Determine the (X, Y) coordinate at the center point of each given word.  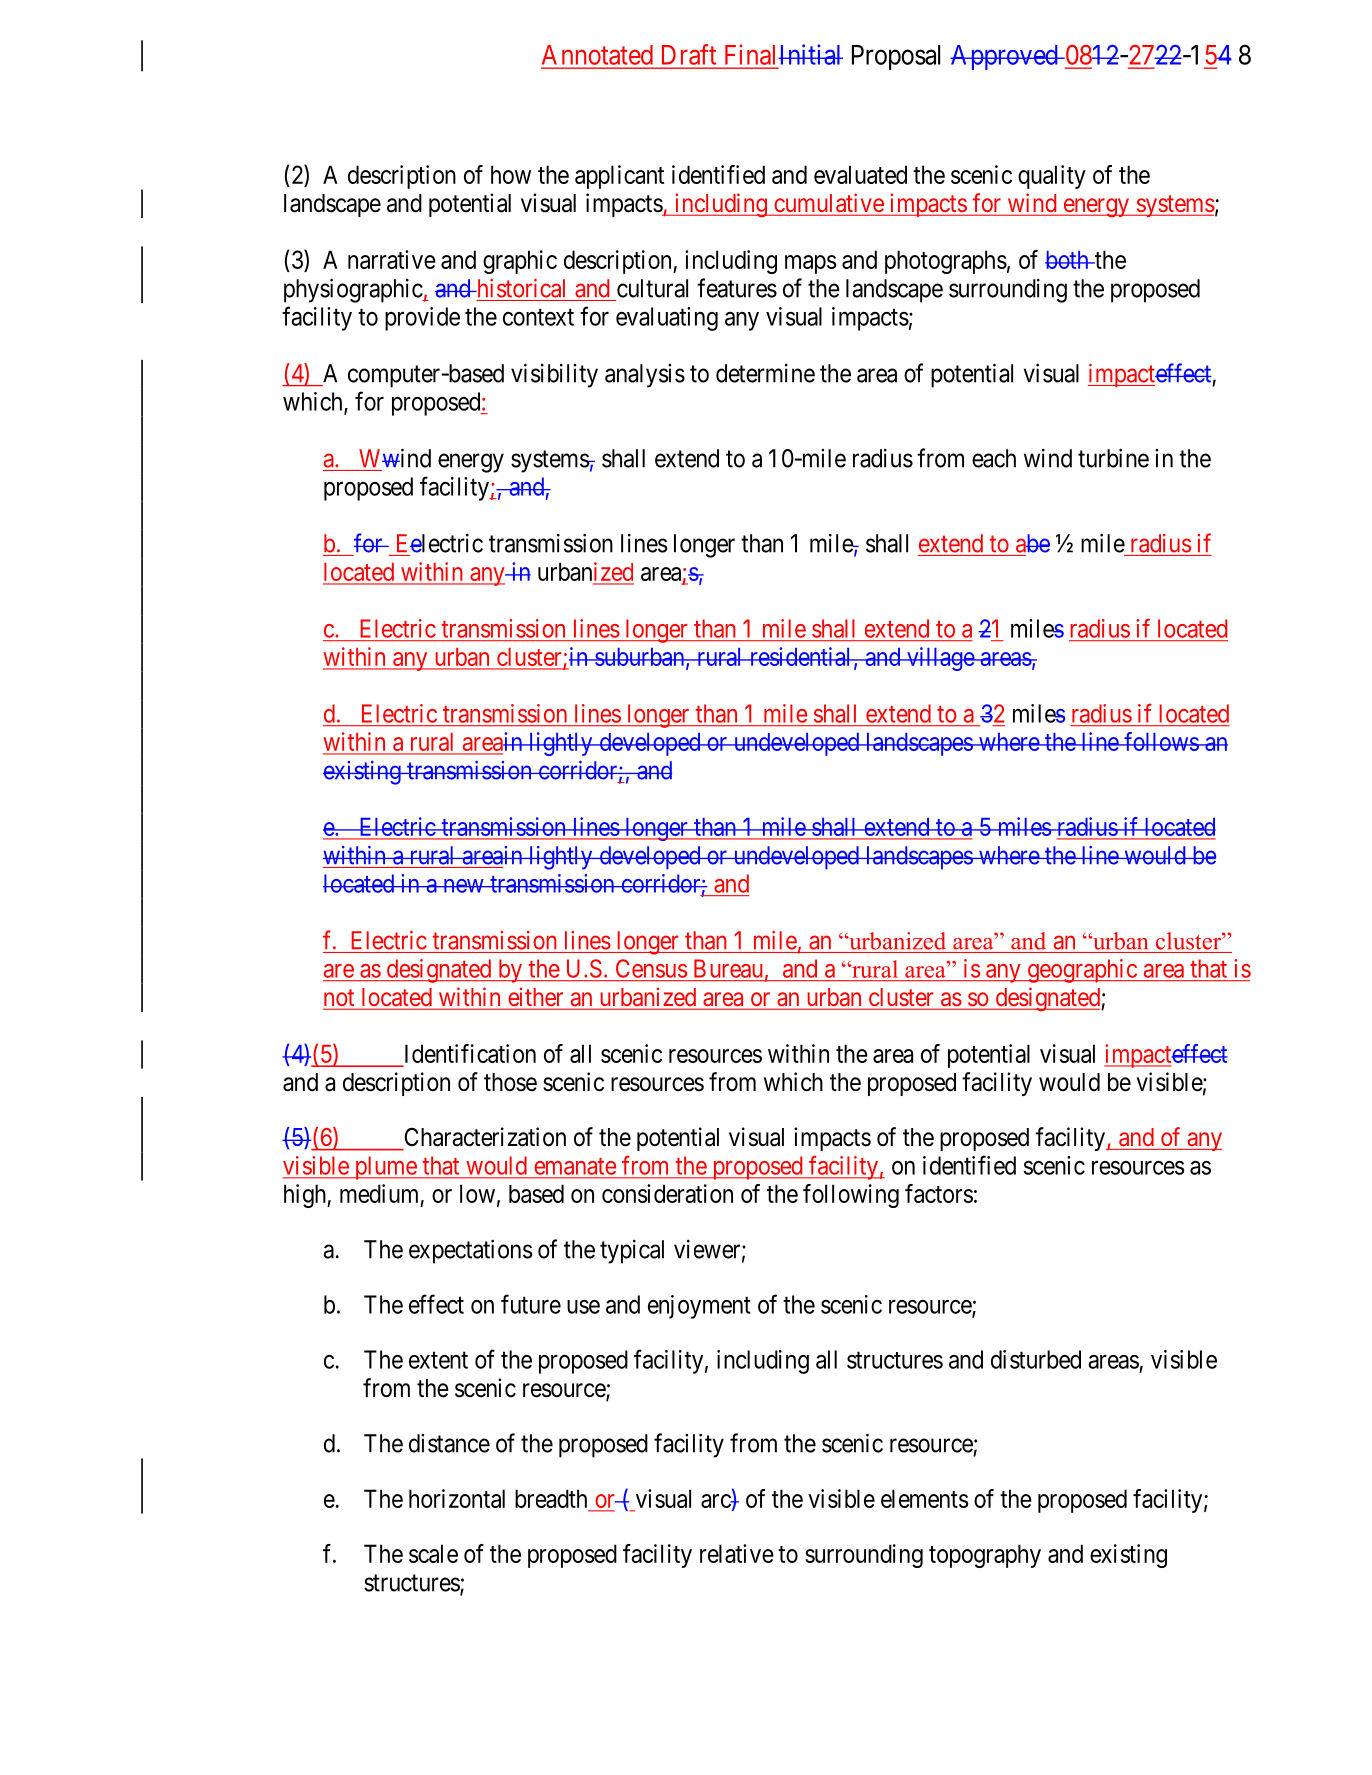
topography (985, 1556)
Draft (689, 54)
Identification (470, 1053)
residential (800, 656)
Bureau (728, 968)
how (511, 174)
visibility (554, 375)
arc (716, 1501)
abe (1033, 543)
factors (939, 1193)
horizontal (457, 1498)
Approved (1005, 57)
